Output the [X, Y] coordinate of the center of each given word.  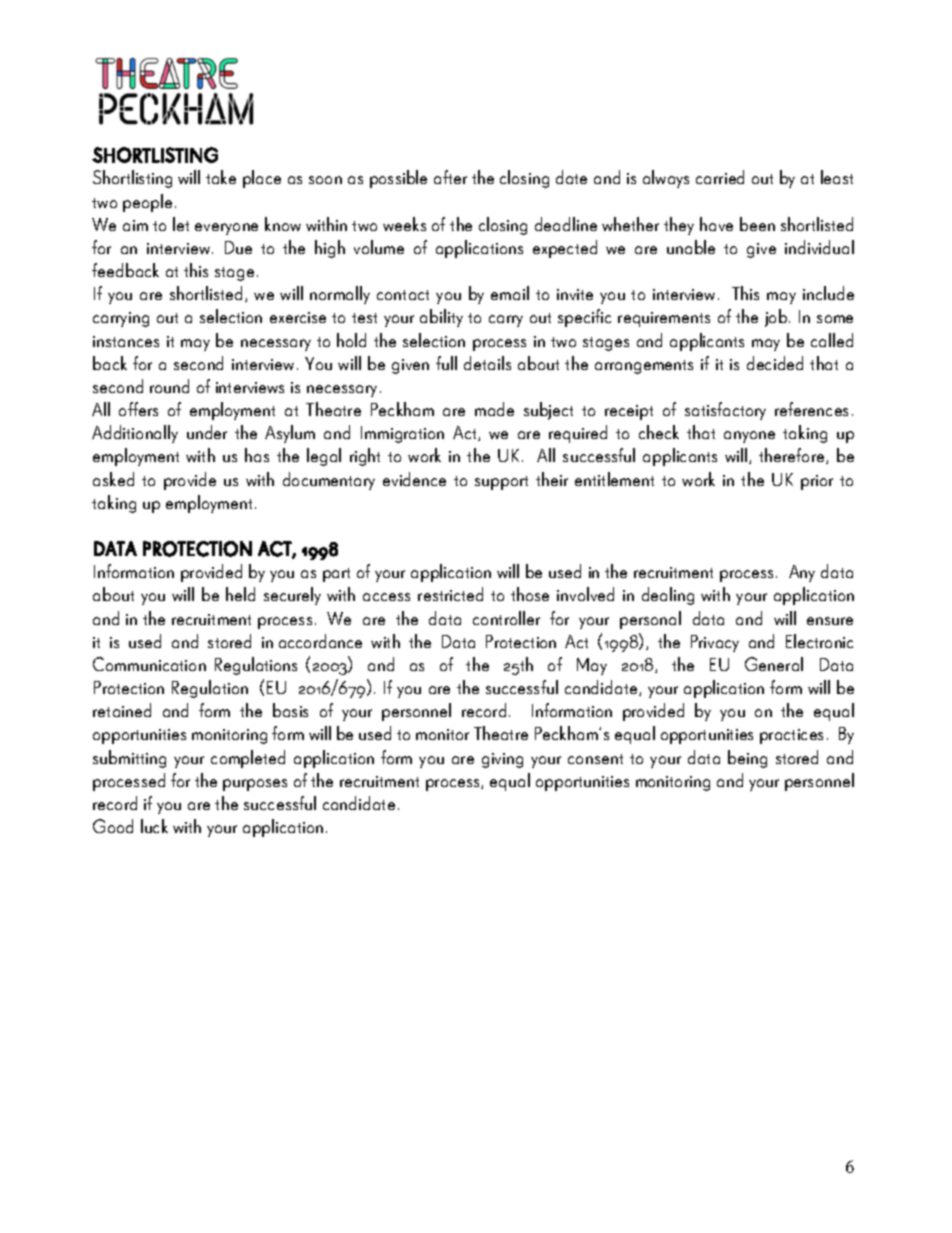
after [450, 177]
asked [113, 479]
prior [817, 482]
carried [720, 177]
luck [154, 826]
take [221, 177]
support [501, 483]
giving [502, 760]
